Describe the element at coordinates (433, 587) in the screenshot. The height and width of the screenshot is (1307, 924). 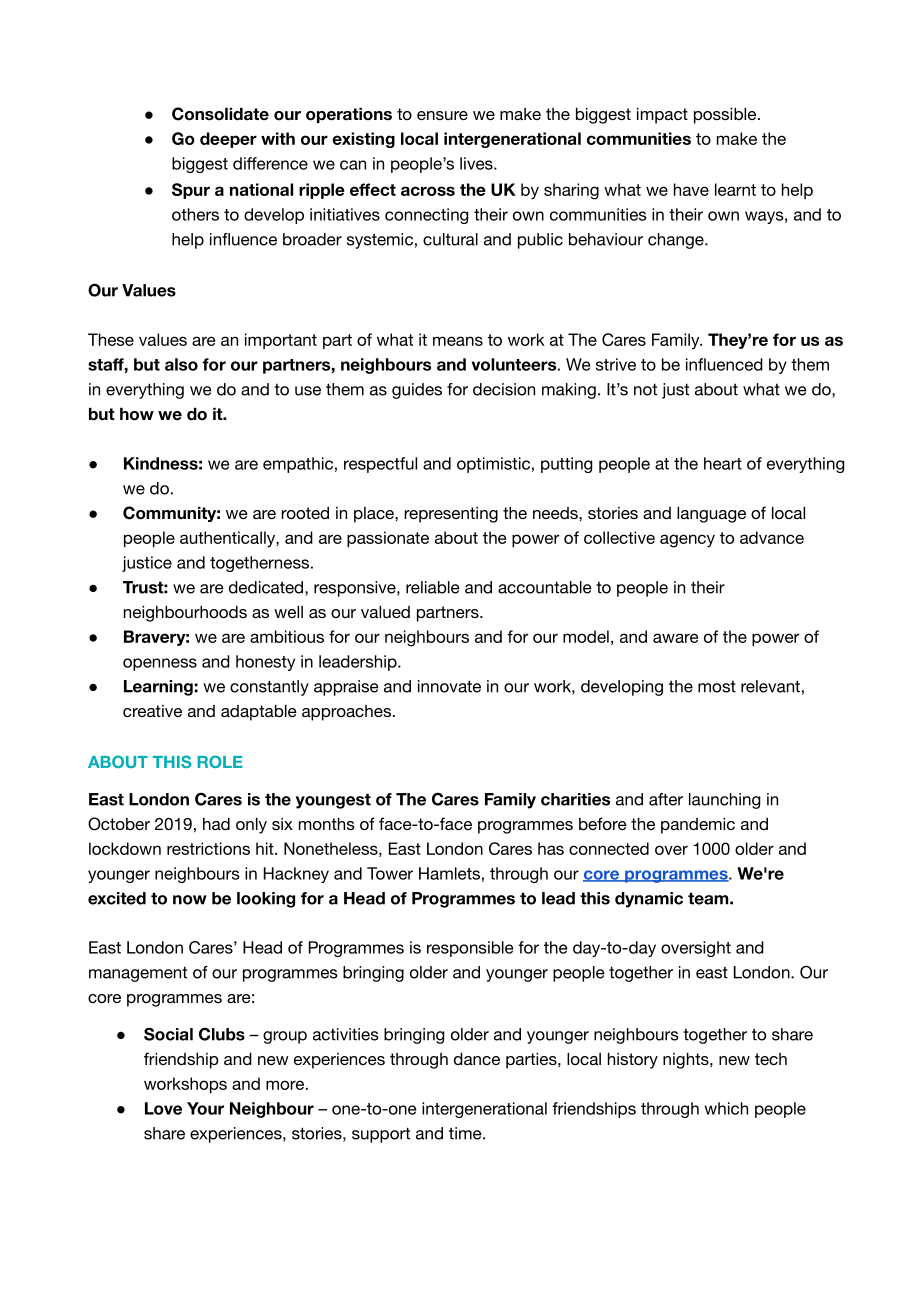
I see `reliable` at that location.
